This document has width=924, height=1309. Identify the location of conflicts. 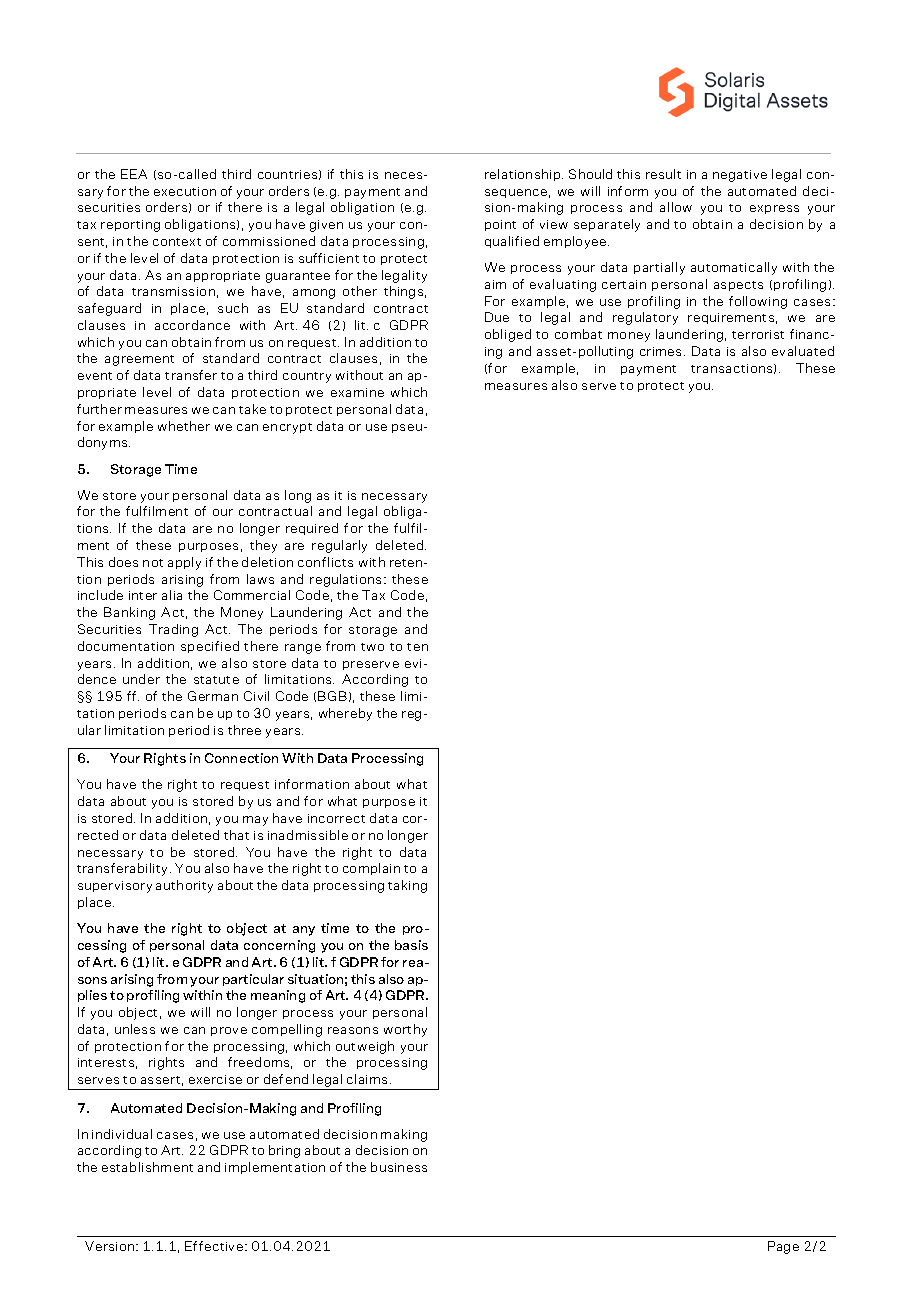
(325, 562).
